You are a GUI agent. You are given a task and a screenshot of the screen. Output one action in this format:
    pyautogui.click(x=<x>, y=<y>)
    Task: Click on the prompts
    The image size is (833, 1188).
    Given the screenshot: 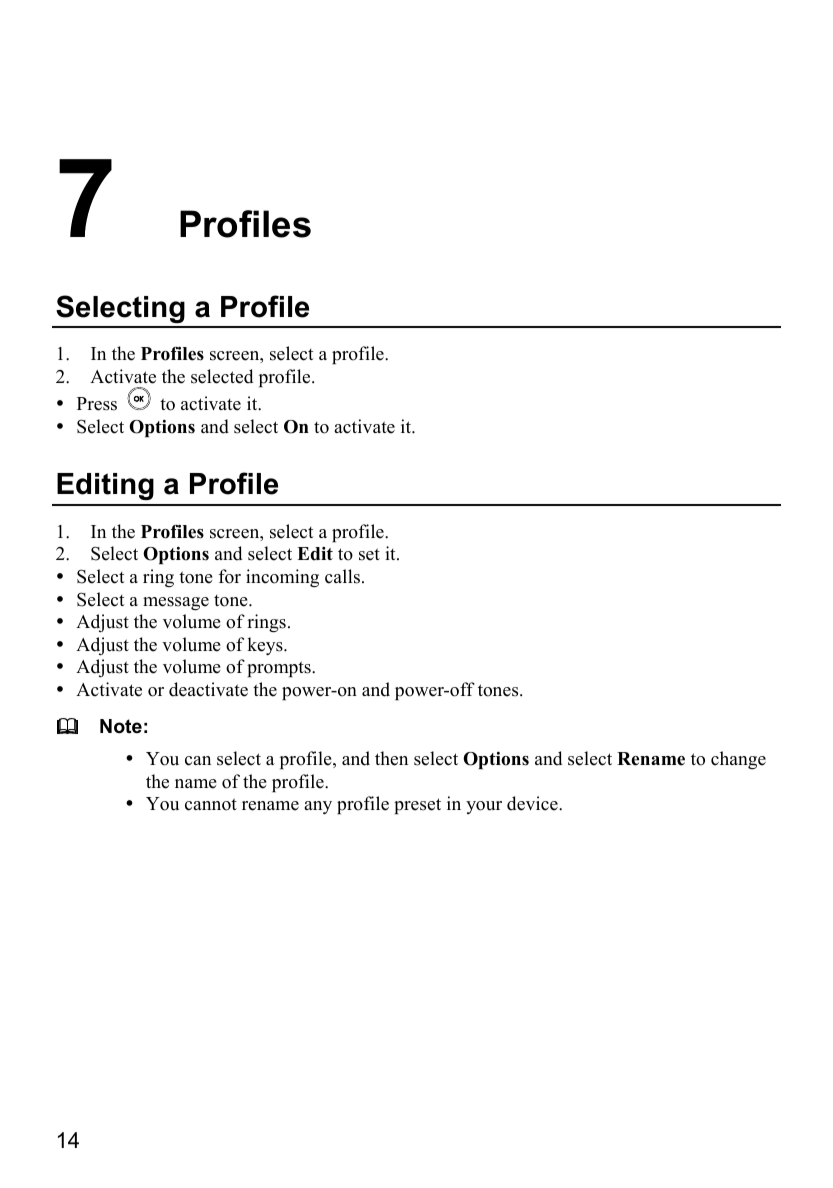 What is the action you would take?
    pyautogui.click(x=280, y=669)
